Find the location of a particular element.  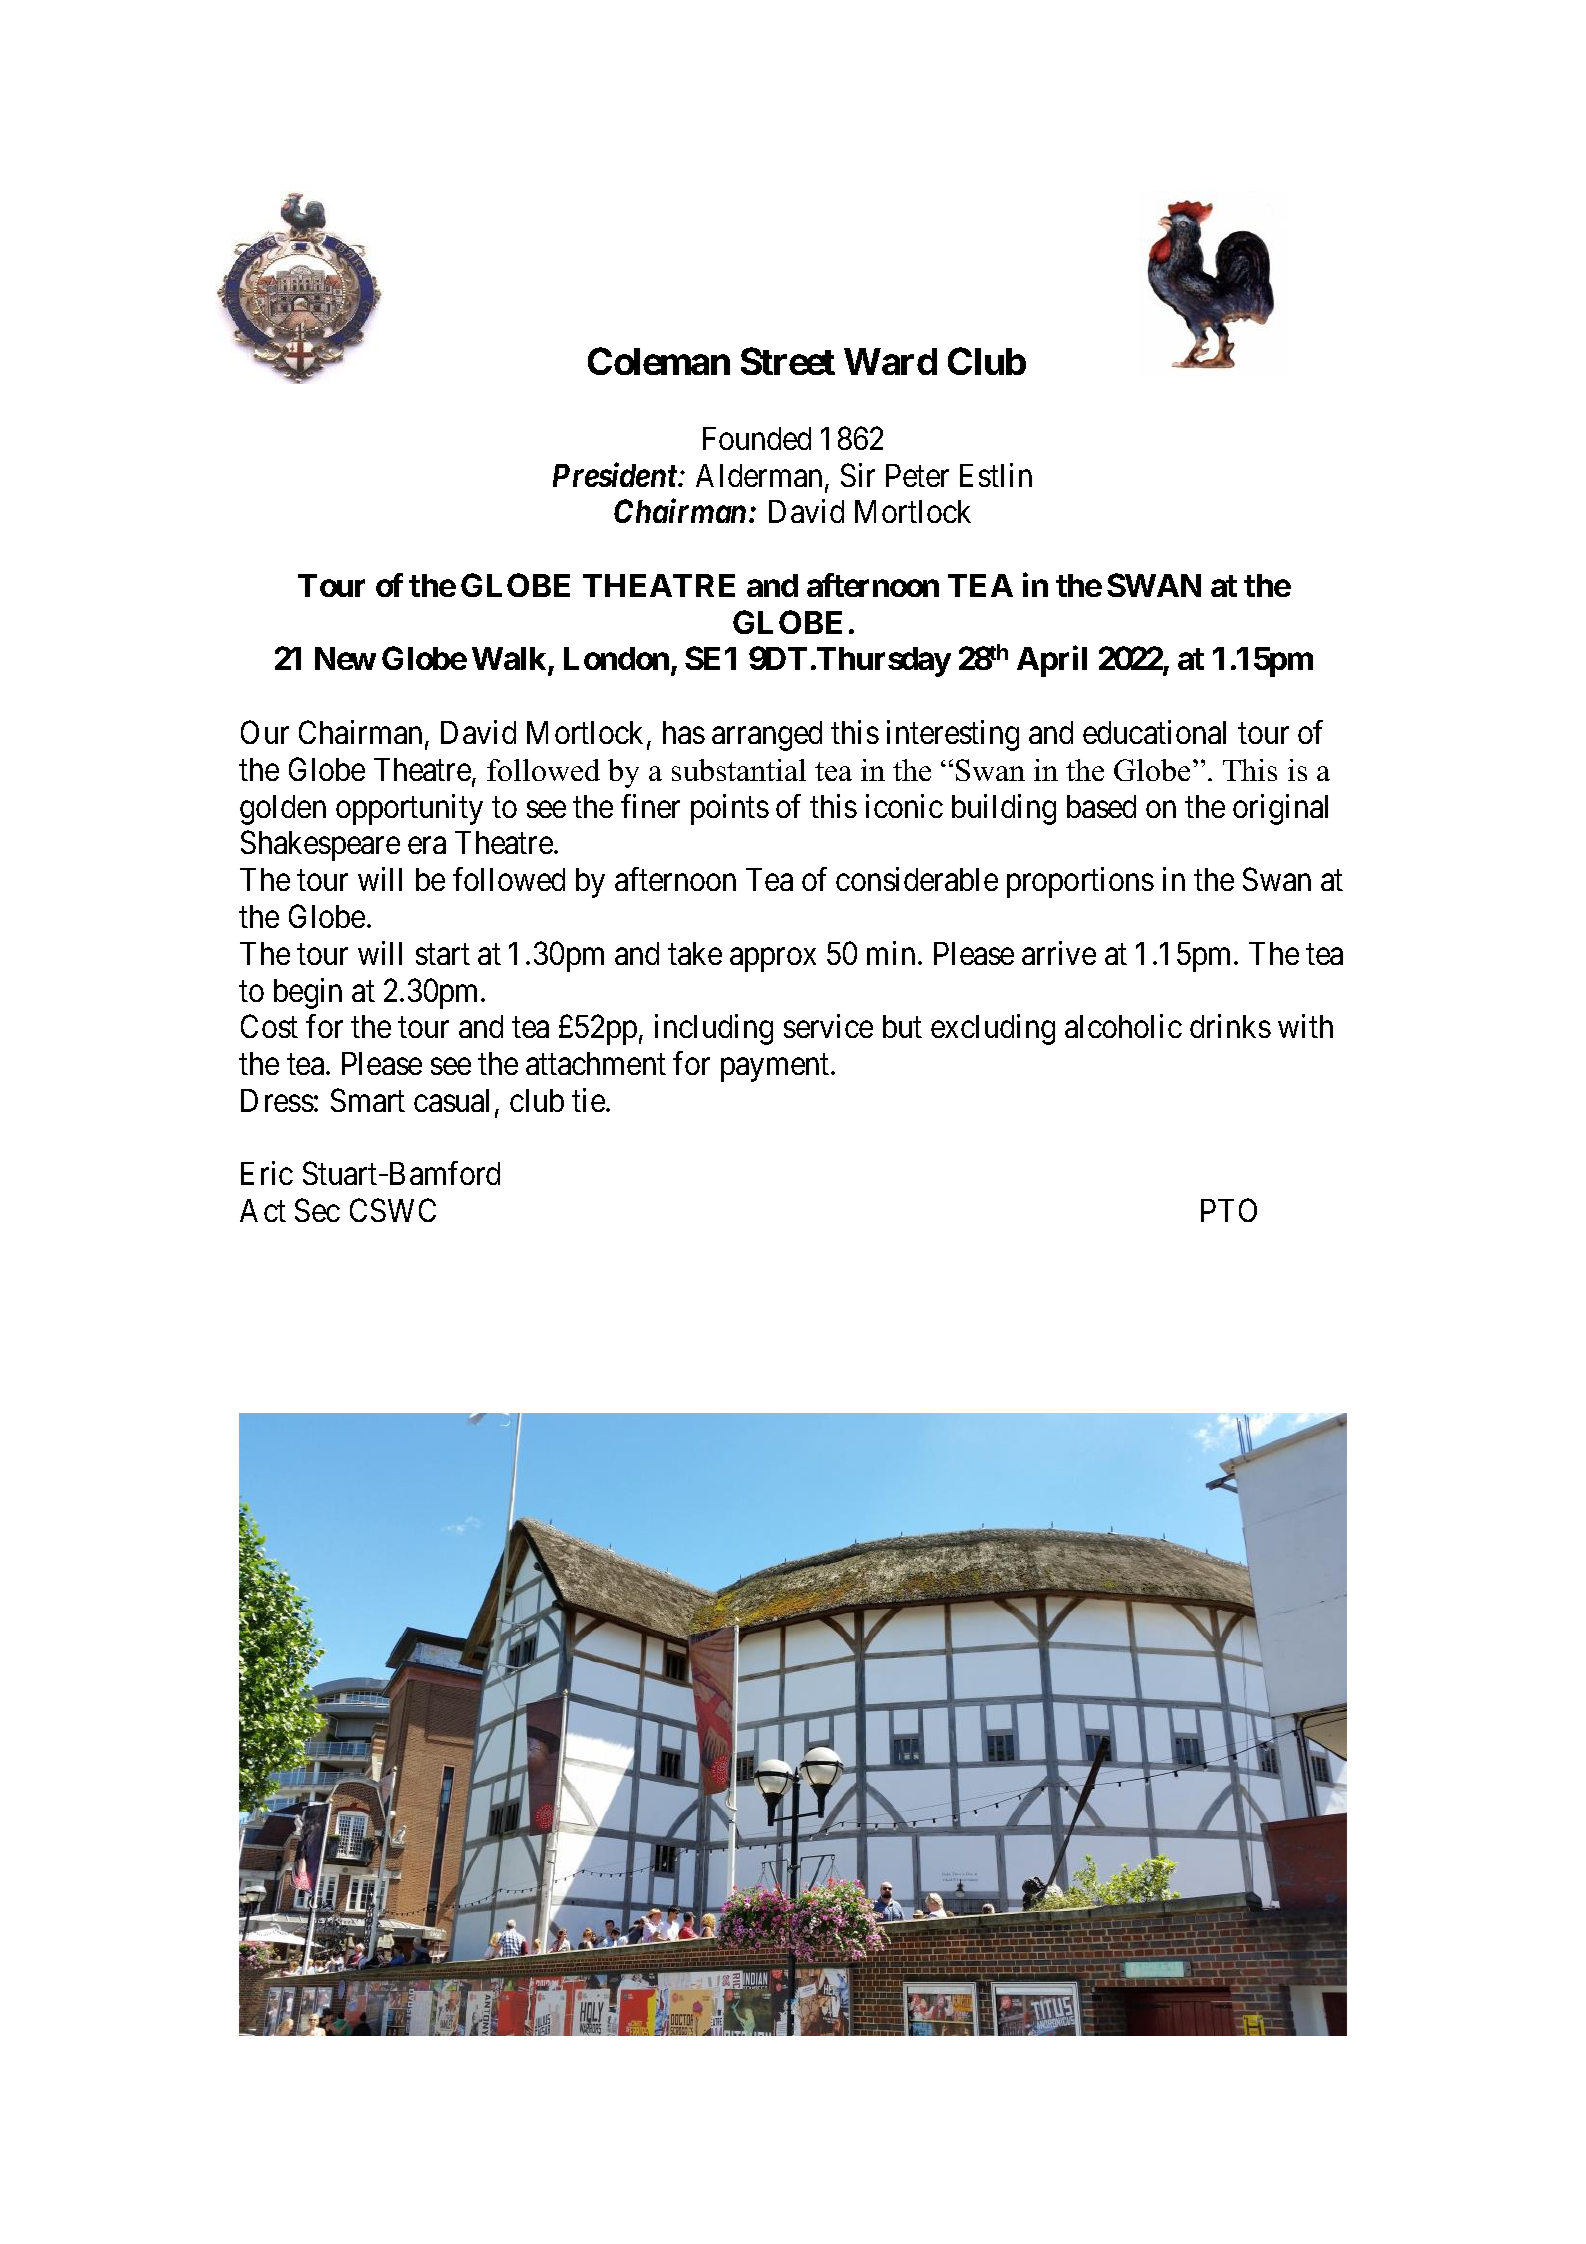

tie is located at coordinates (589, 1100).
